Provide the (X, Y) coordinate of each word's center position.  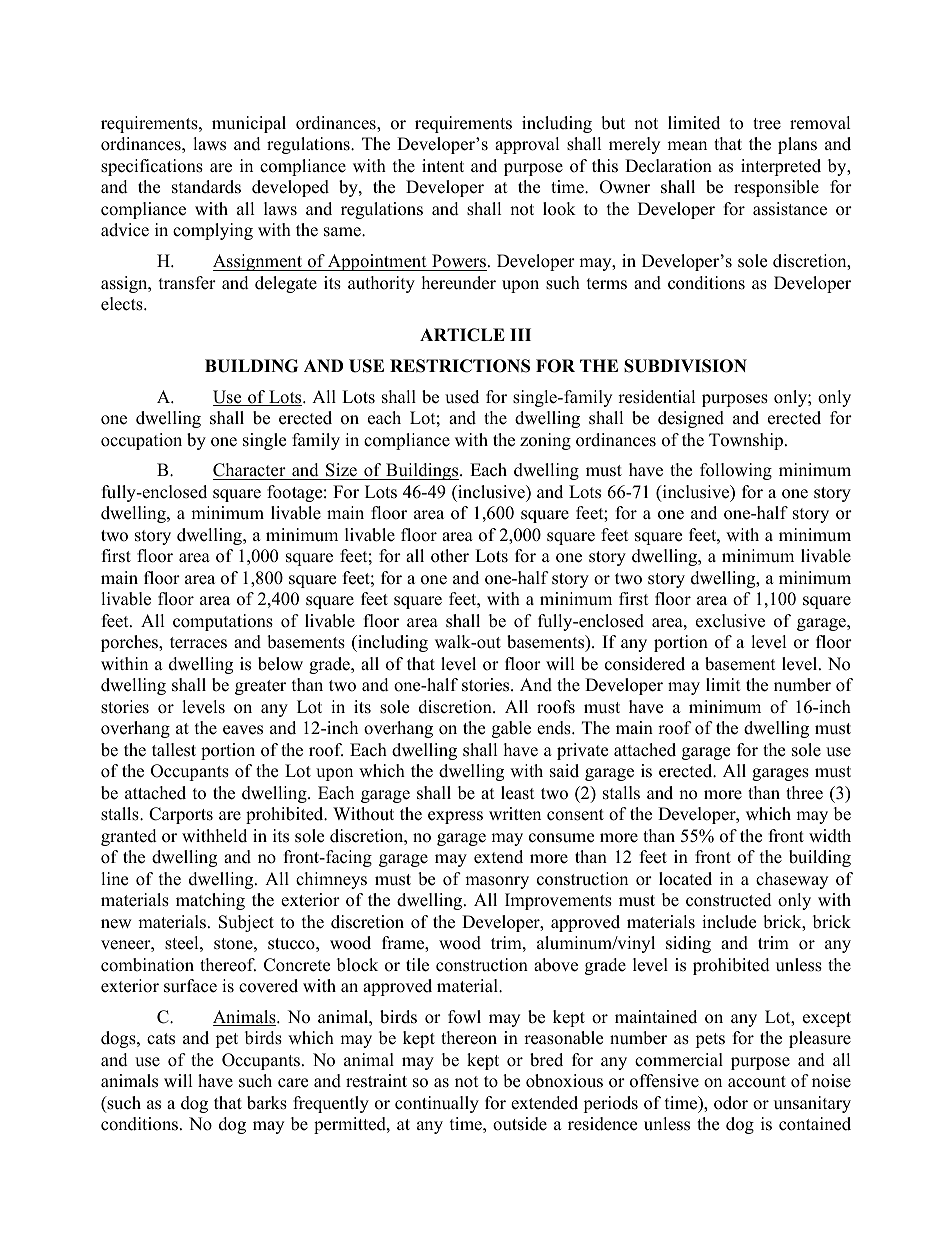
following (736, 471)
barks (267, 1103)
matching (210, 901)
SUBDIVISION (685, 366)
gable (511, 729)
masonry (497, 882)
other (450, 556)
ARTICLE (462, 335)
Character (250, 471)
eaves (243, 730)
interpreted (781, 167)
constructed (729, 900)
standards (206, 187)
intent (443, 166)
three (804, 793)
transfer (187, 283)
